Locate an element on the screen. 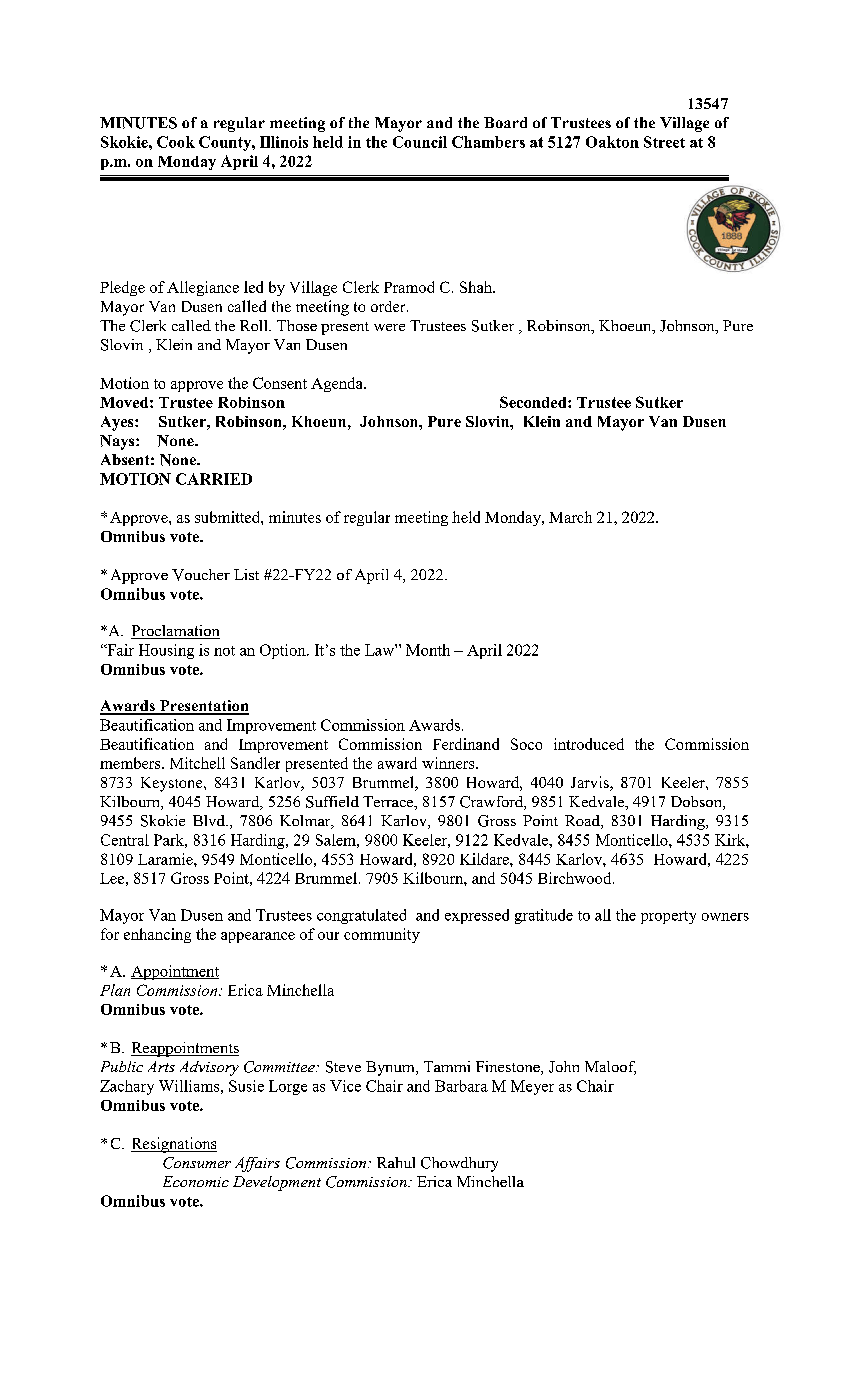  Month is located at coordinates (428, 650).
